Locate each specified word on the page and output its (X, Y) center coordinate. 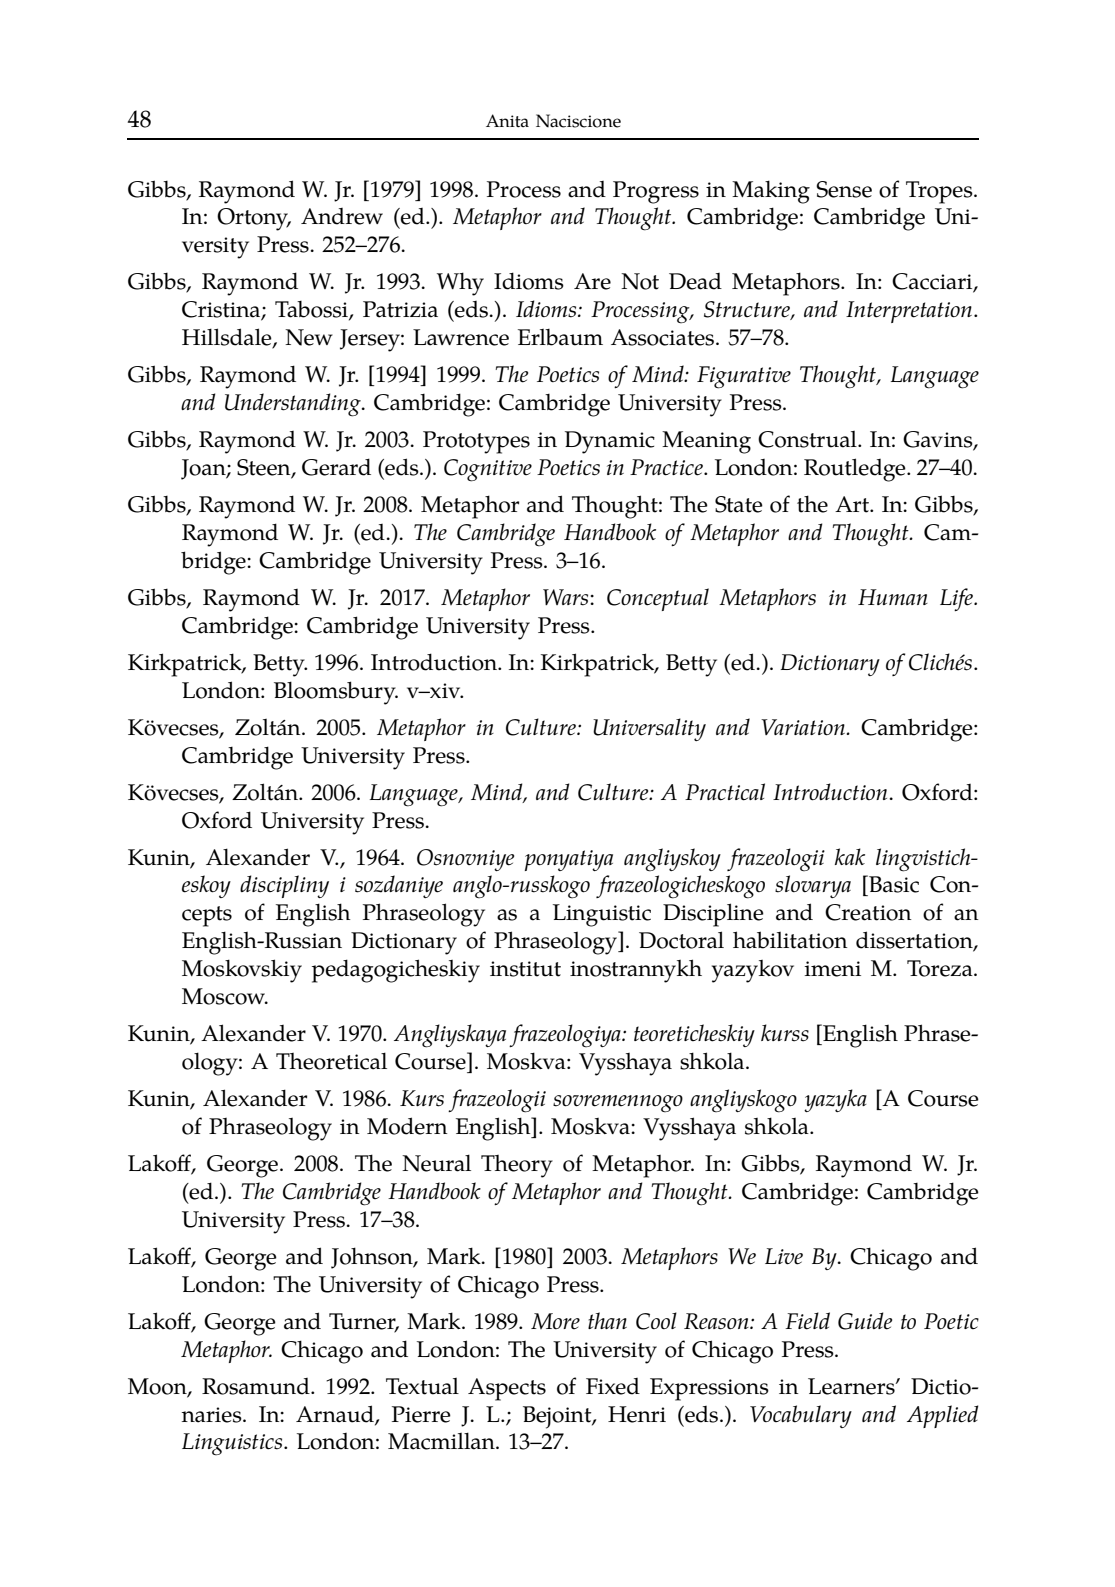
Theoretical (331, 1061)
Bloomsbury (336, 693)
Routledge (856, 470)
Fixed (613, 1386)
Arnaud (336, 1414)
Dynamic (610, 442)
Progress (656, 192)
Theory (517, 1166)
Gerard (336, 467)
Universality (649, 729)
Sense (844, 189)
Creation (868, 912)
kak (850, 856)
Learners (852, 1386)
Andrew (342, 216)
